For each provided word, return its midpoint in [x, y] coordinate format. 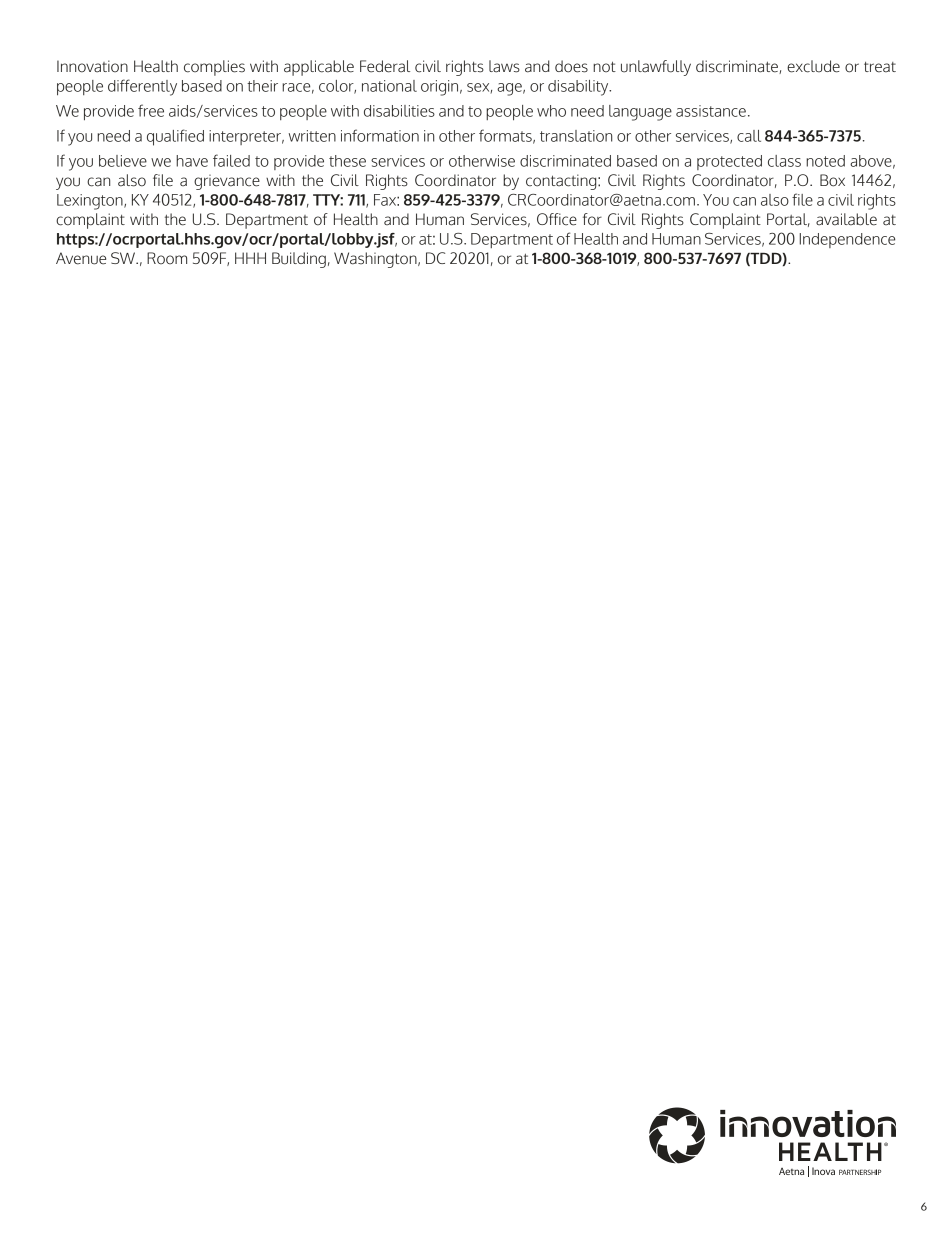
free [151, 110]
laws [504, 66]
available [846, 219]
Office [557, 219]
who [551, 111]
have [192, 161]
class [784, 161]
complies [214, 68]
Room [167, 258]
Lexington [91, 202]
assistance [711, 111]
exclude [813, 66]
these [347, 161]
